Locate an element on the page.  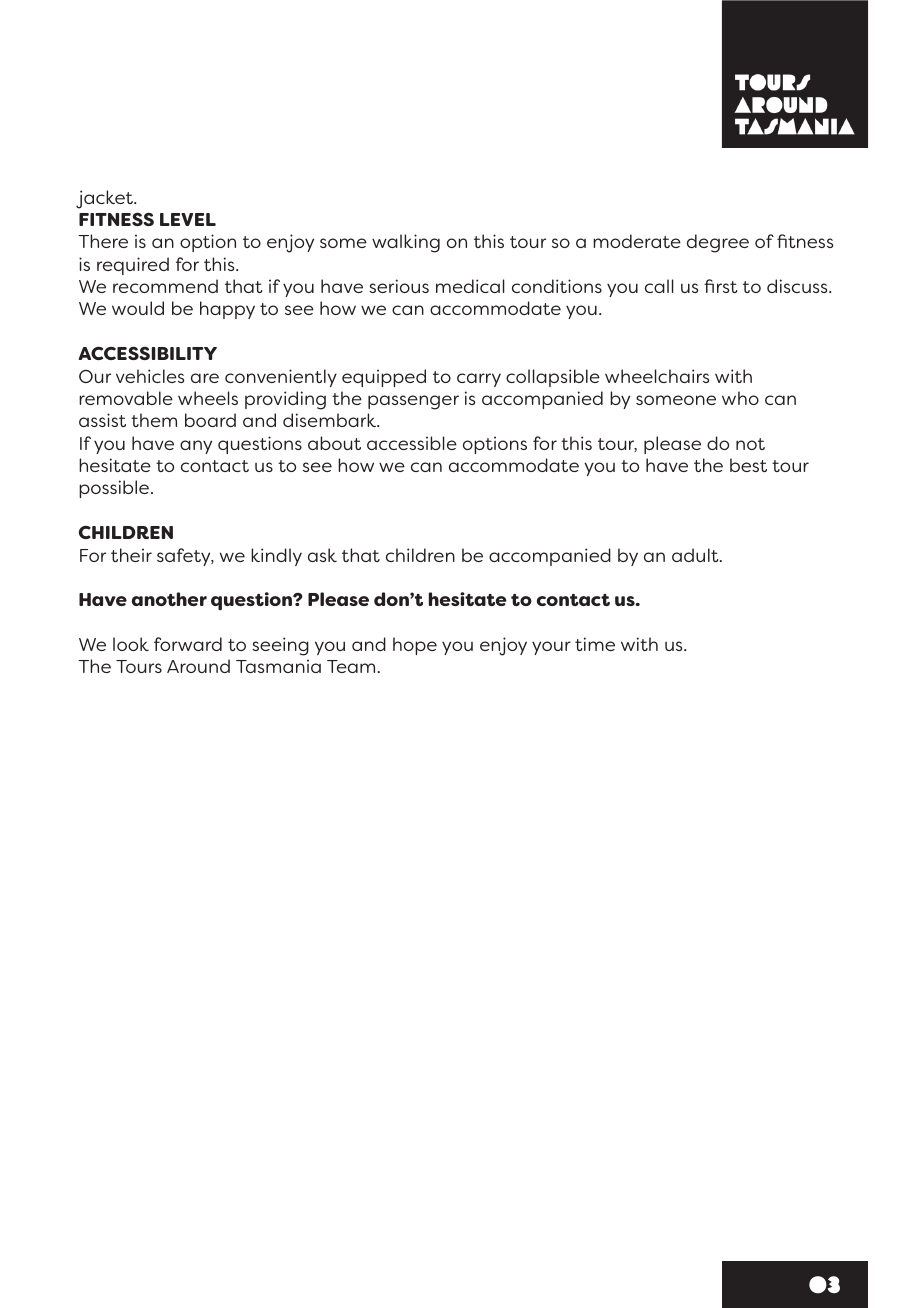
time is located at coordinates (595, 644).
